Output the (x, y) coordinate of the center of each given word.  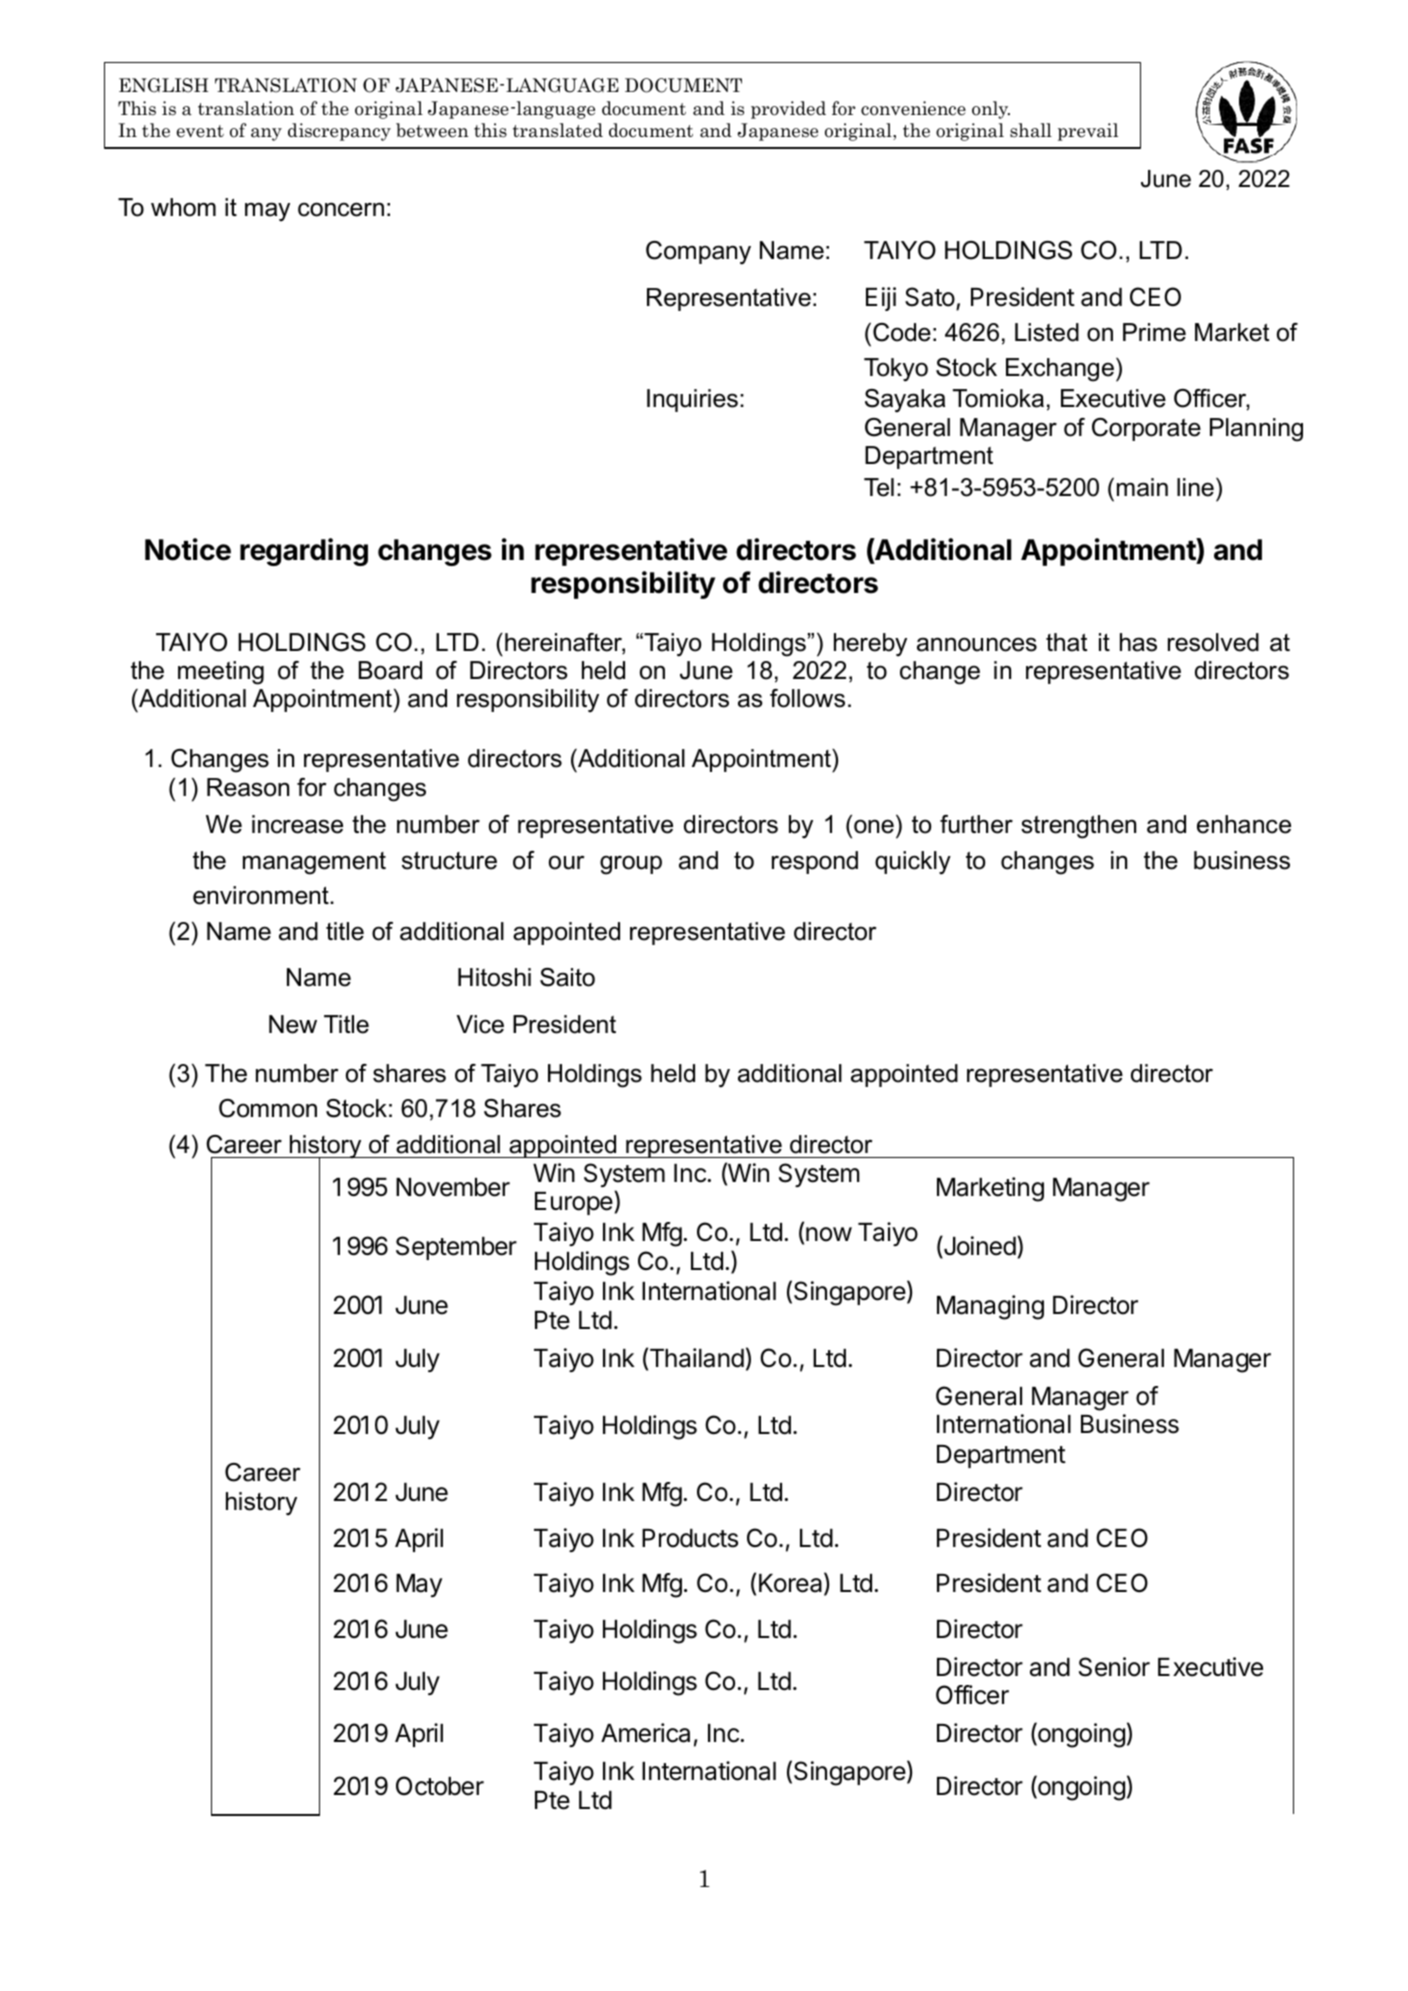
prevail (1088, 132)
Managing (990, 1307)
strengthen (1078, 827)
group (631, 865)
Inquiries (692, 400)
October (440, 1786)
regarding (304, 552)
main (1142, 487)
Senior (1114, 1667)
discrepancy (339, 132)
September (456, 1248)
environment (262, 895)
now (829, 1234)
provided (788, 110)
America (645, 1733)
